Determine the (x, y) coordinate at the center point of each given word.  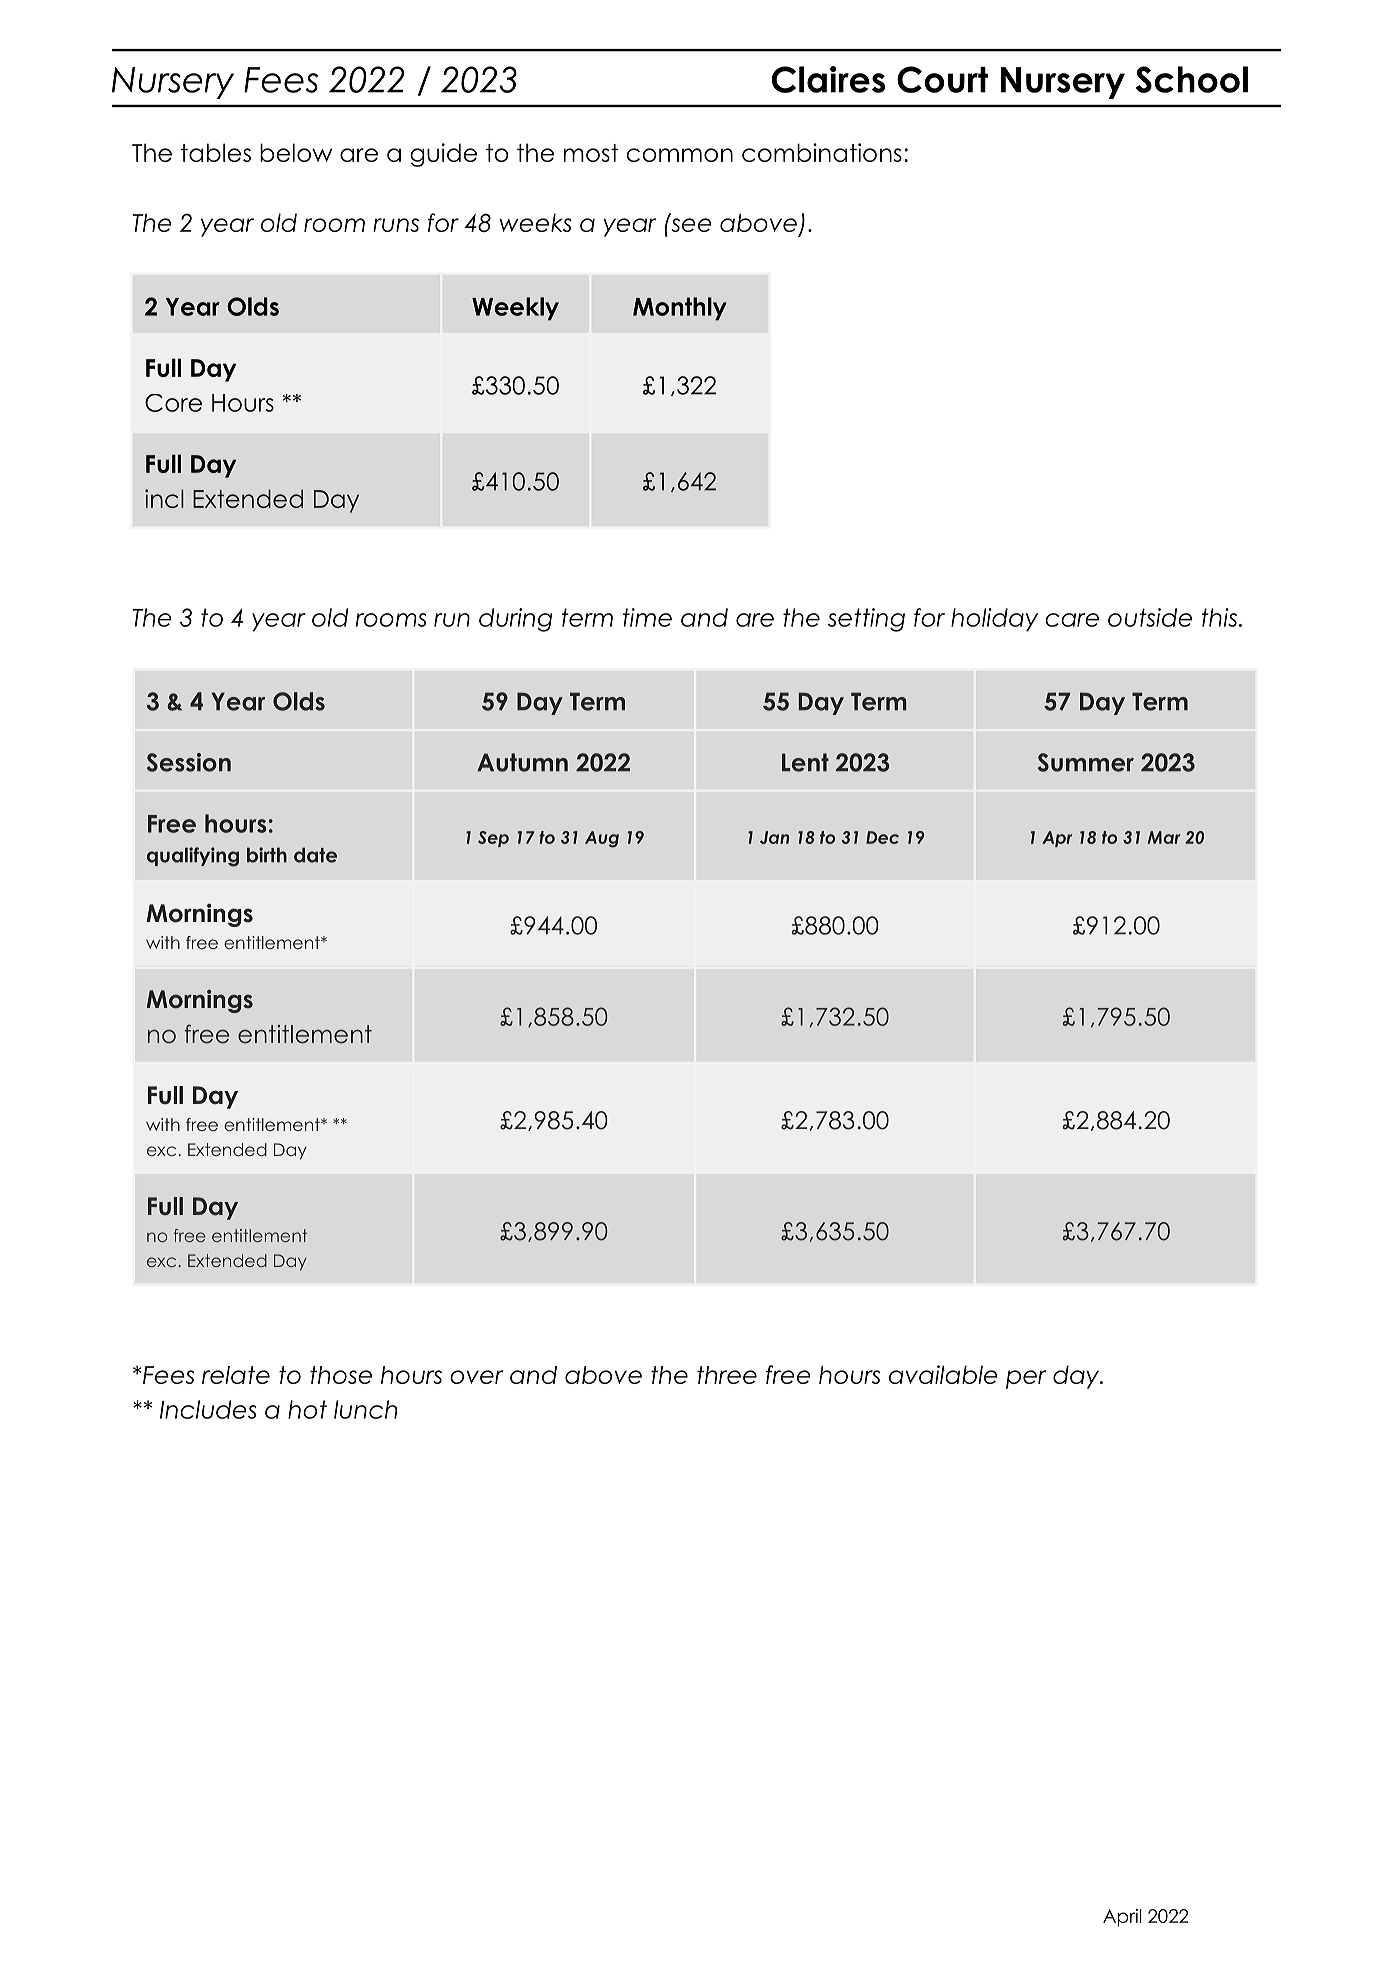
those (341, 1375)
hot (307, 1409)
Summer (1086, 762)
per (1026, 1379)
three (727, 1375)
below (296, 152)
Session (189, 762)
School (1192, 79)
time (647, 617)
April (1122, 1918)
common (679, 155)
